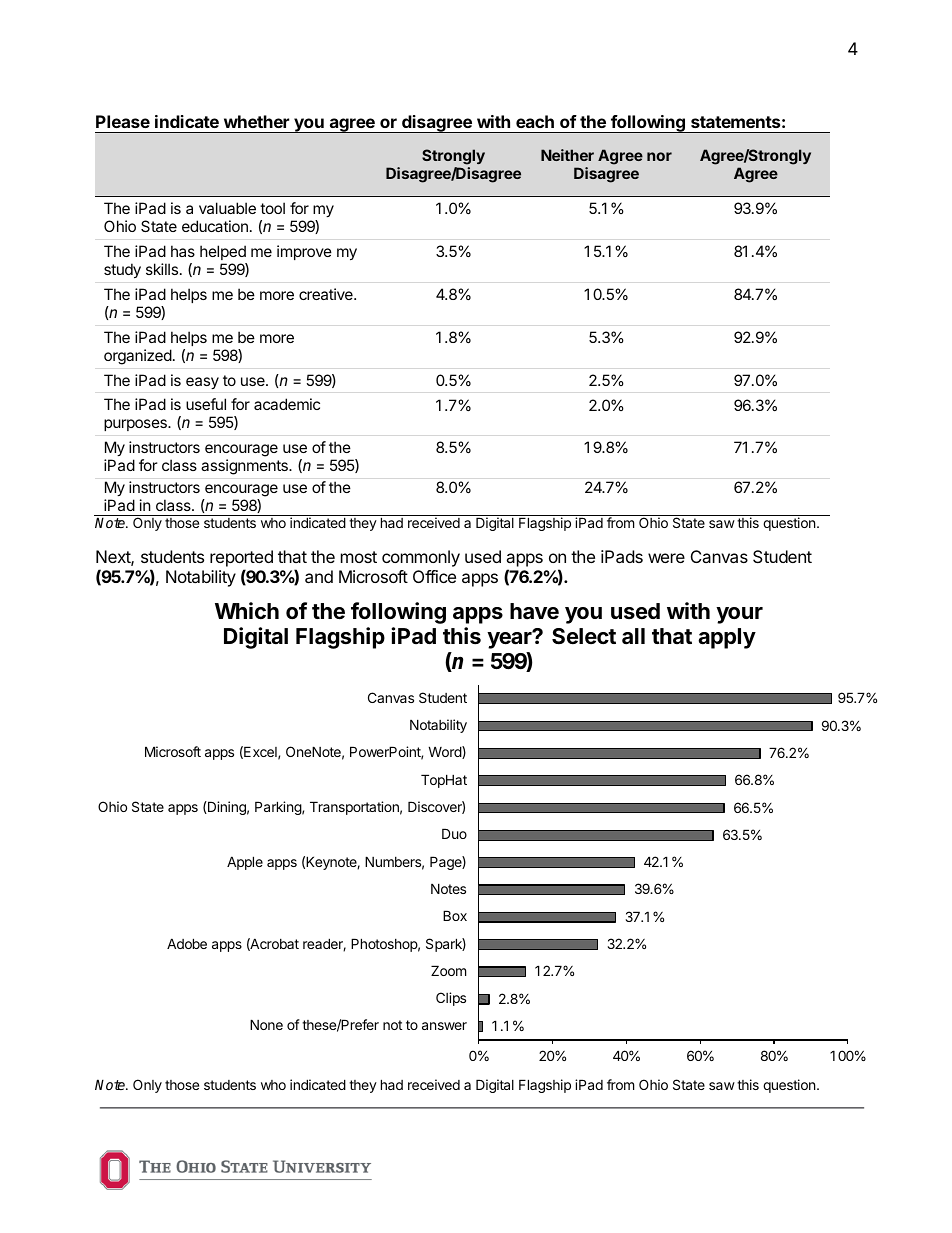 The height and width of the screenshot is (1233, 952). I want to click on Which, so click(247, 610).
